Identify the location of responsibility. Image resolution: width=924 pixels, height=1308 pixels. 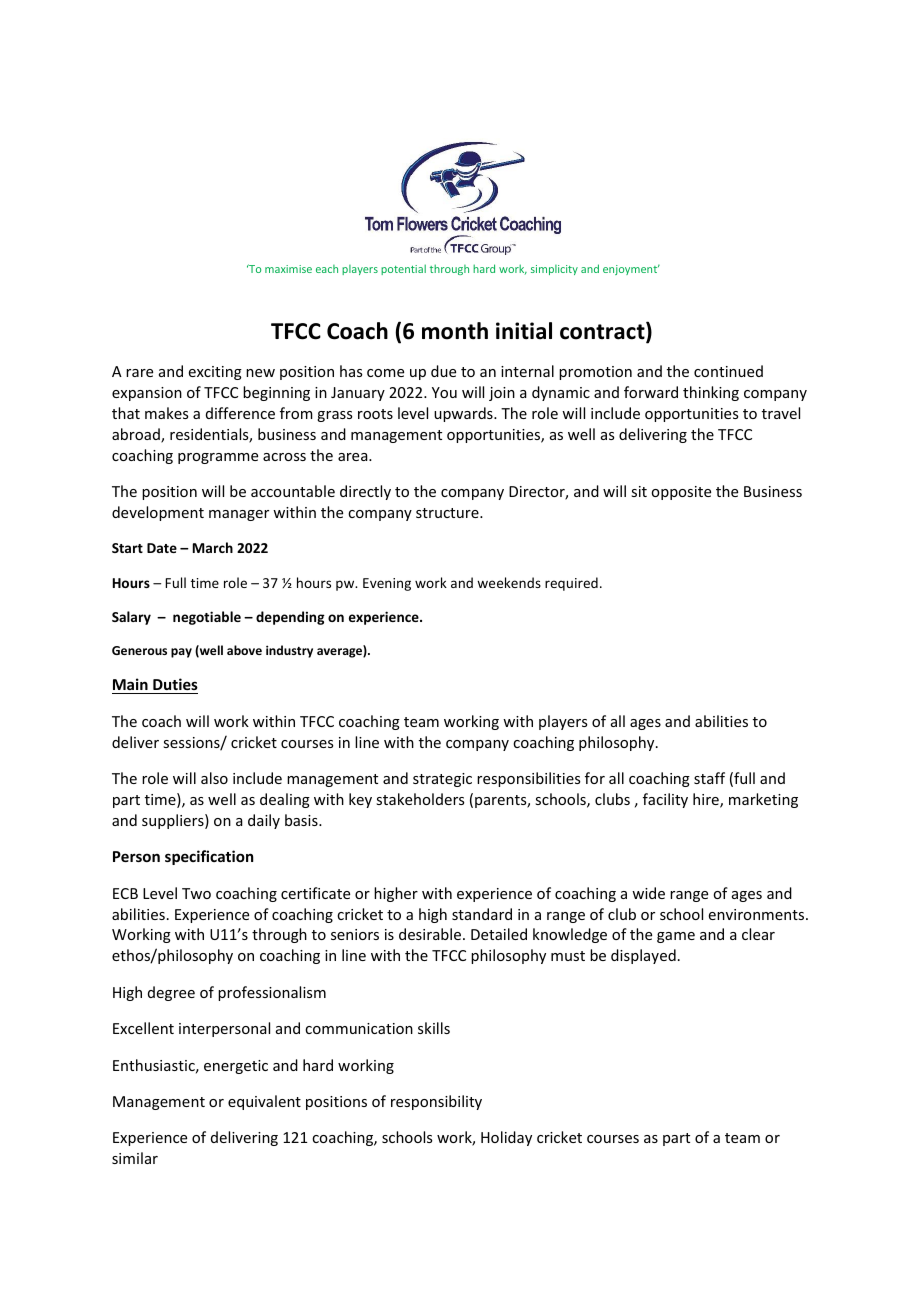
(436, 1102).
